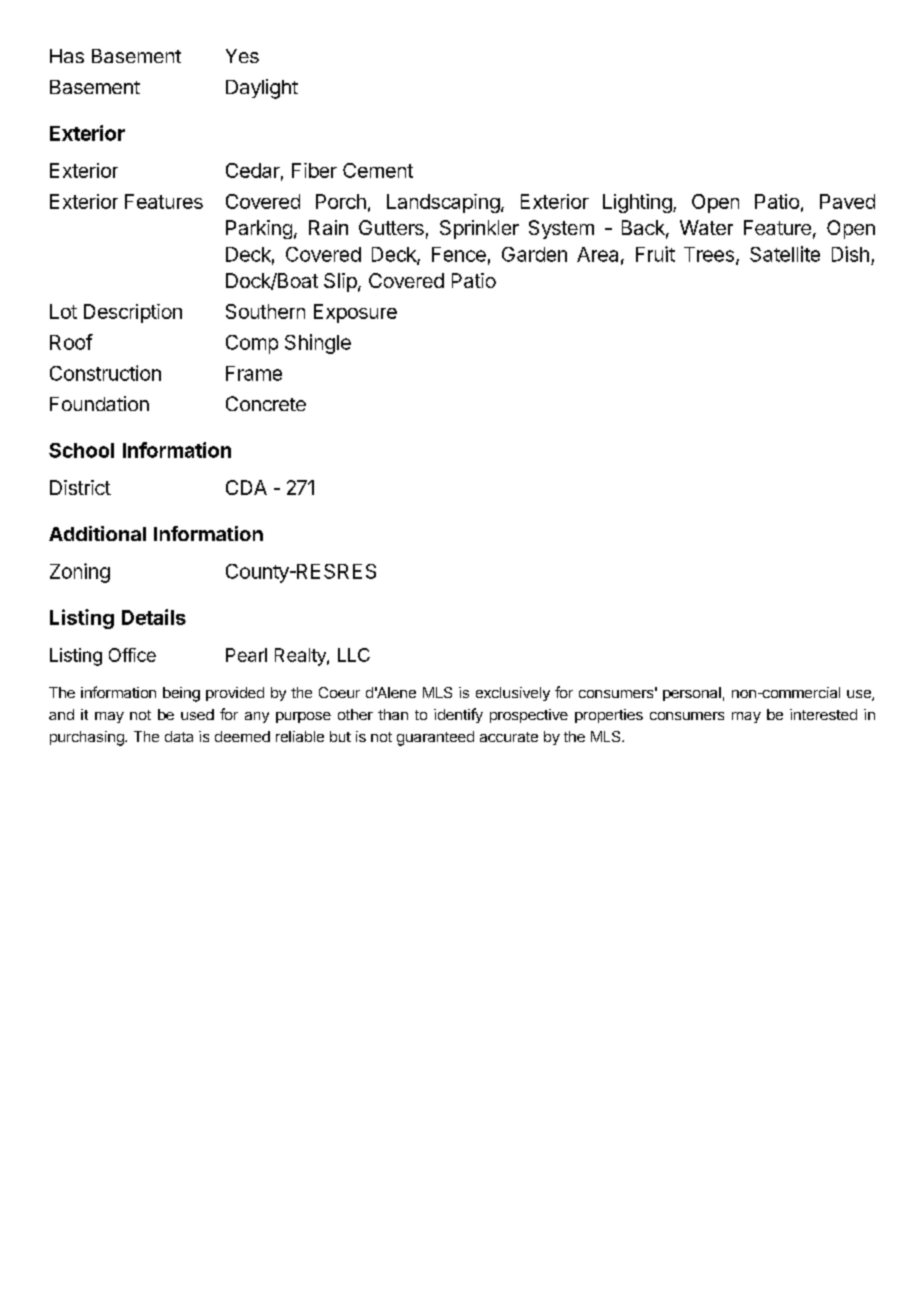  Describe the element at coordinates (692, 694) in the page. I see `personal` at that location.
